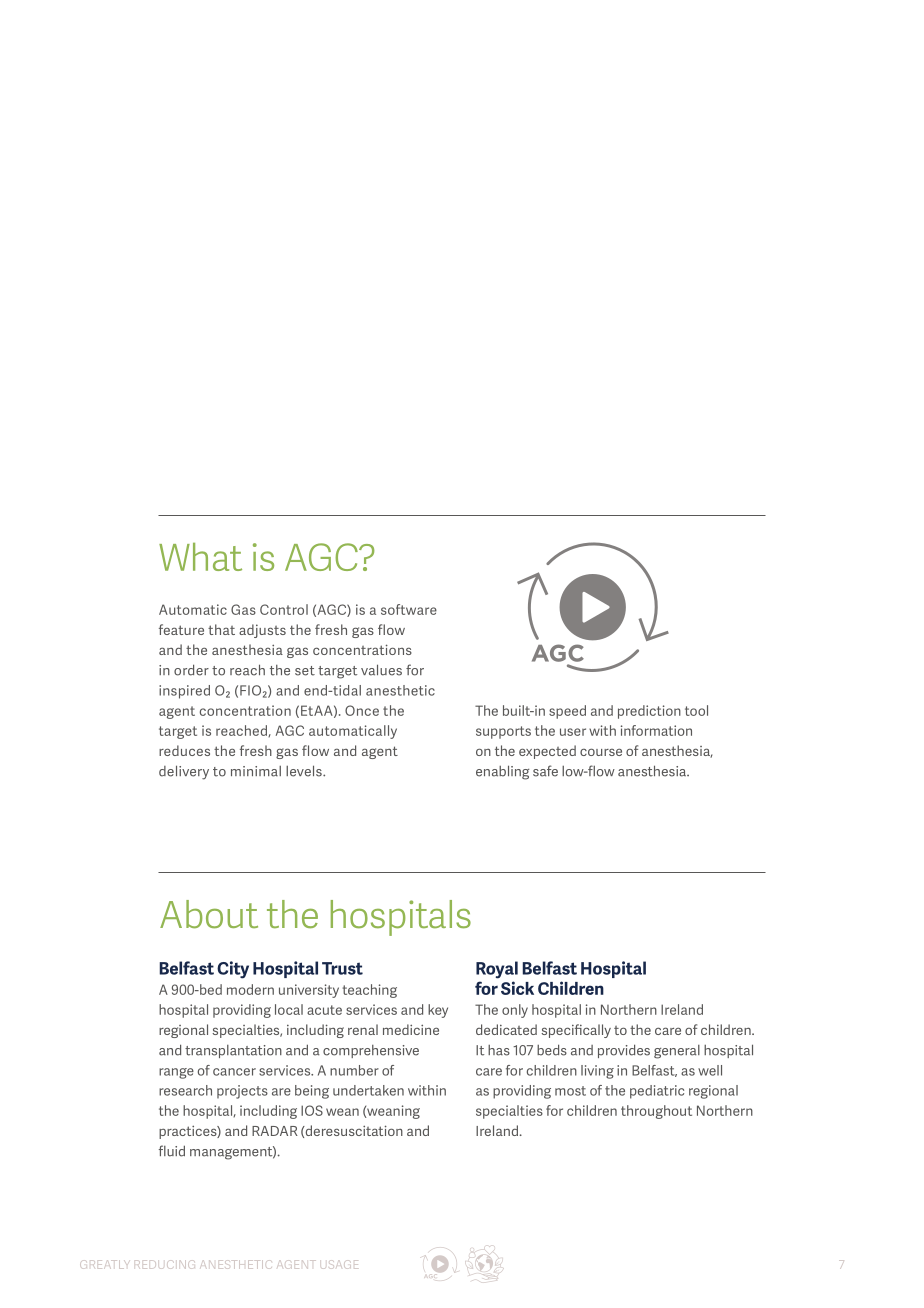  What do you see at coordinates (649, 712) in the screenshot?
I see `prediction` at bounding box center [649, 712].
